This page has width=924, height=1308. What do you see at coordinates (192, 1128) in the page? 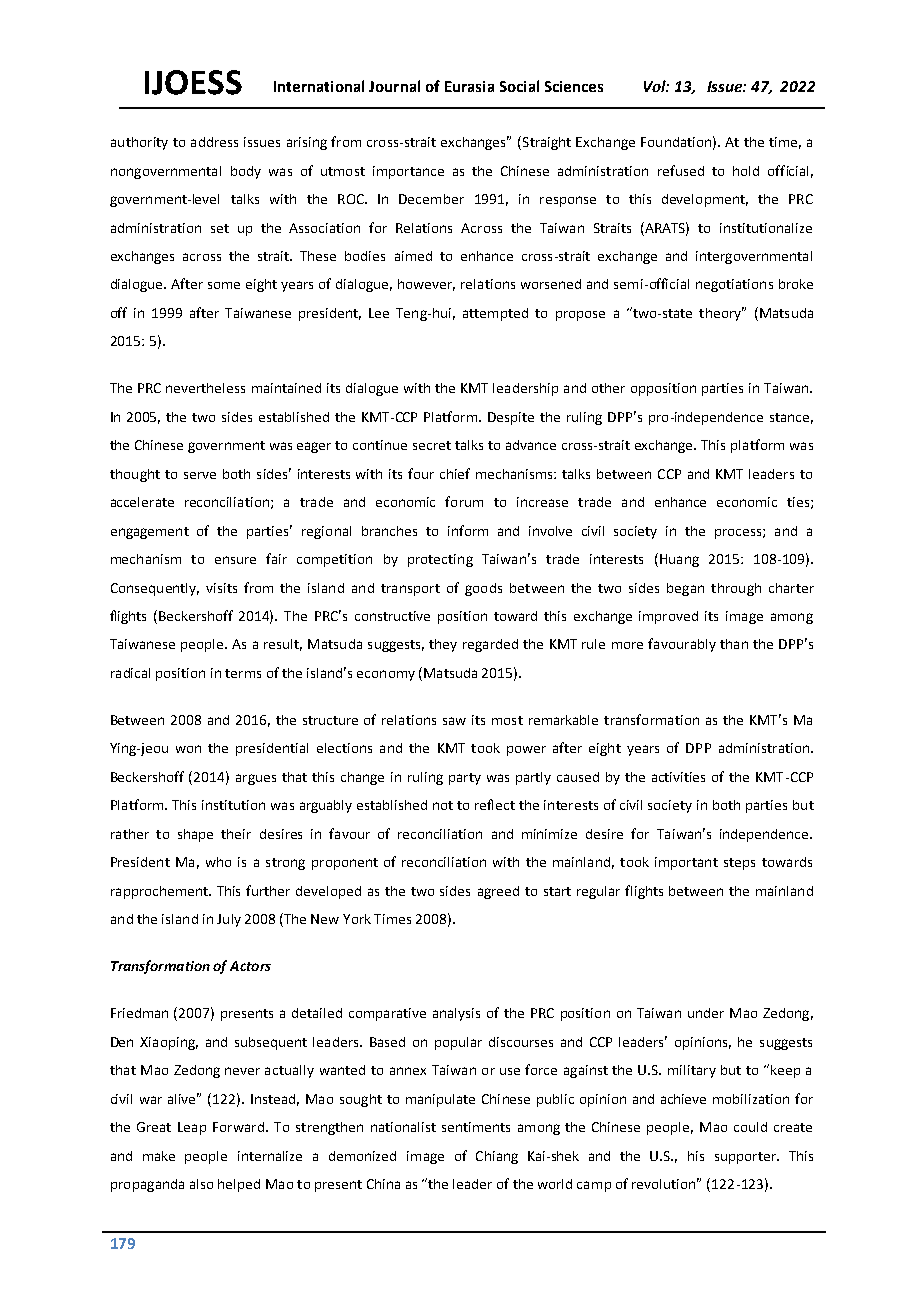
I see `Leap` at bounding box center [192, 1128].
